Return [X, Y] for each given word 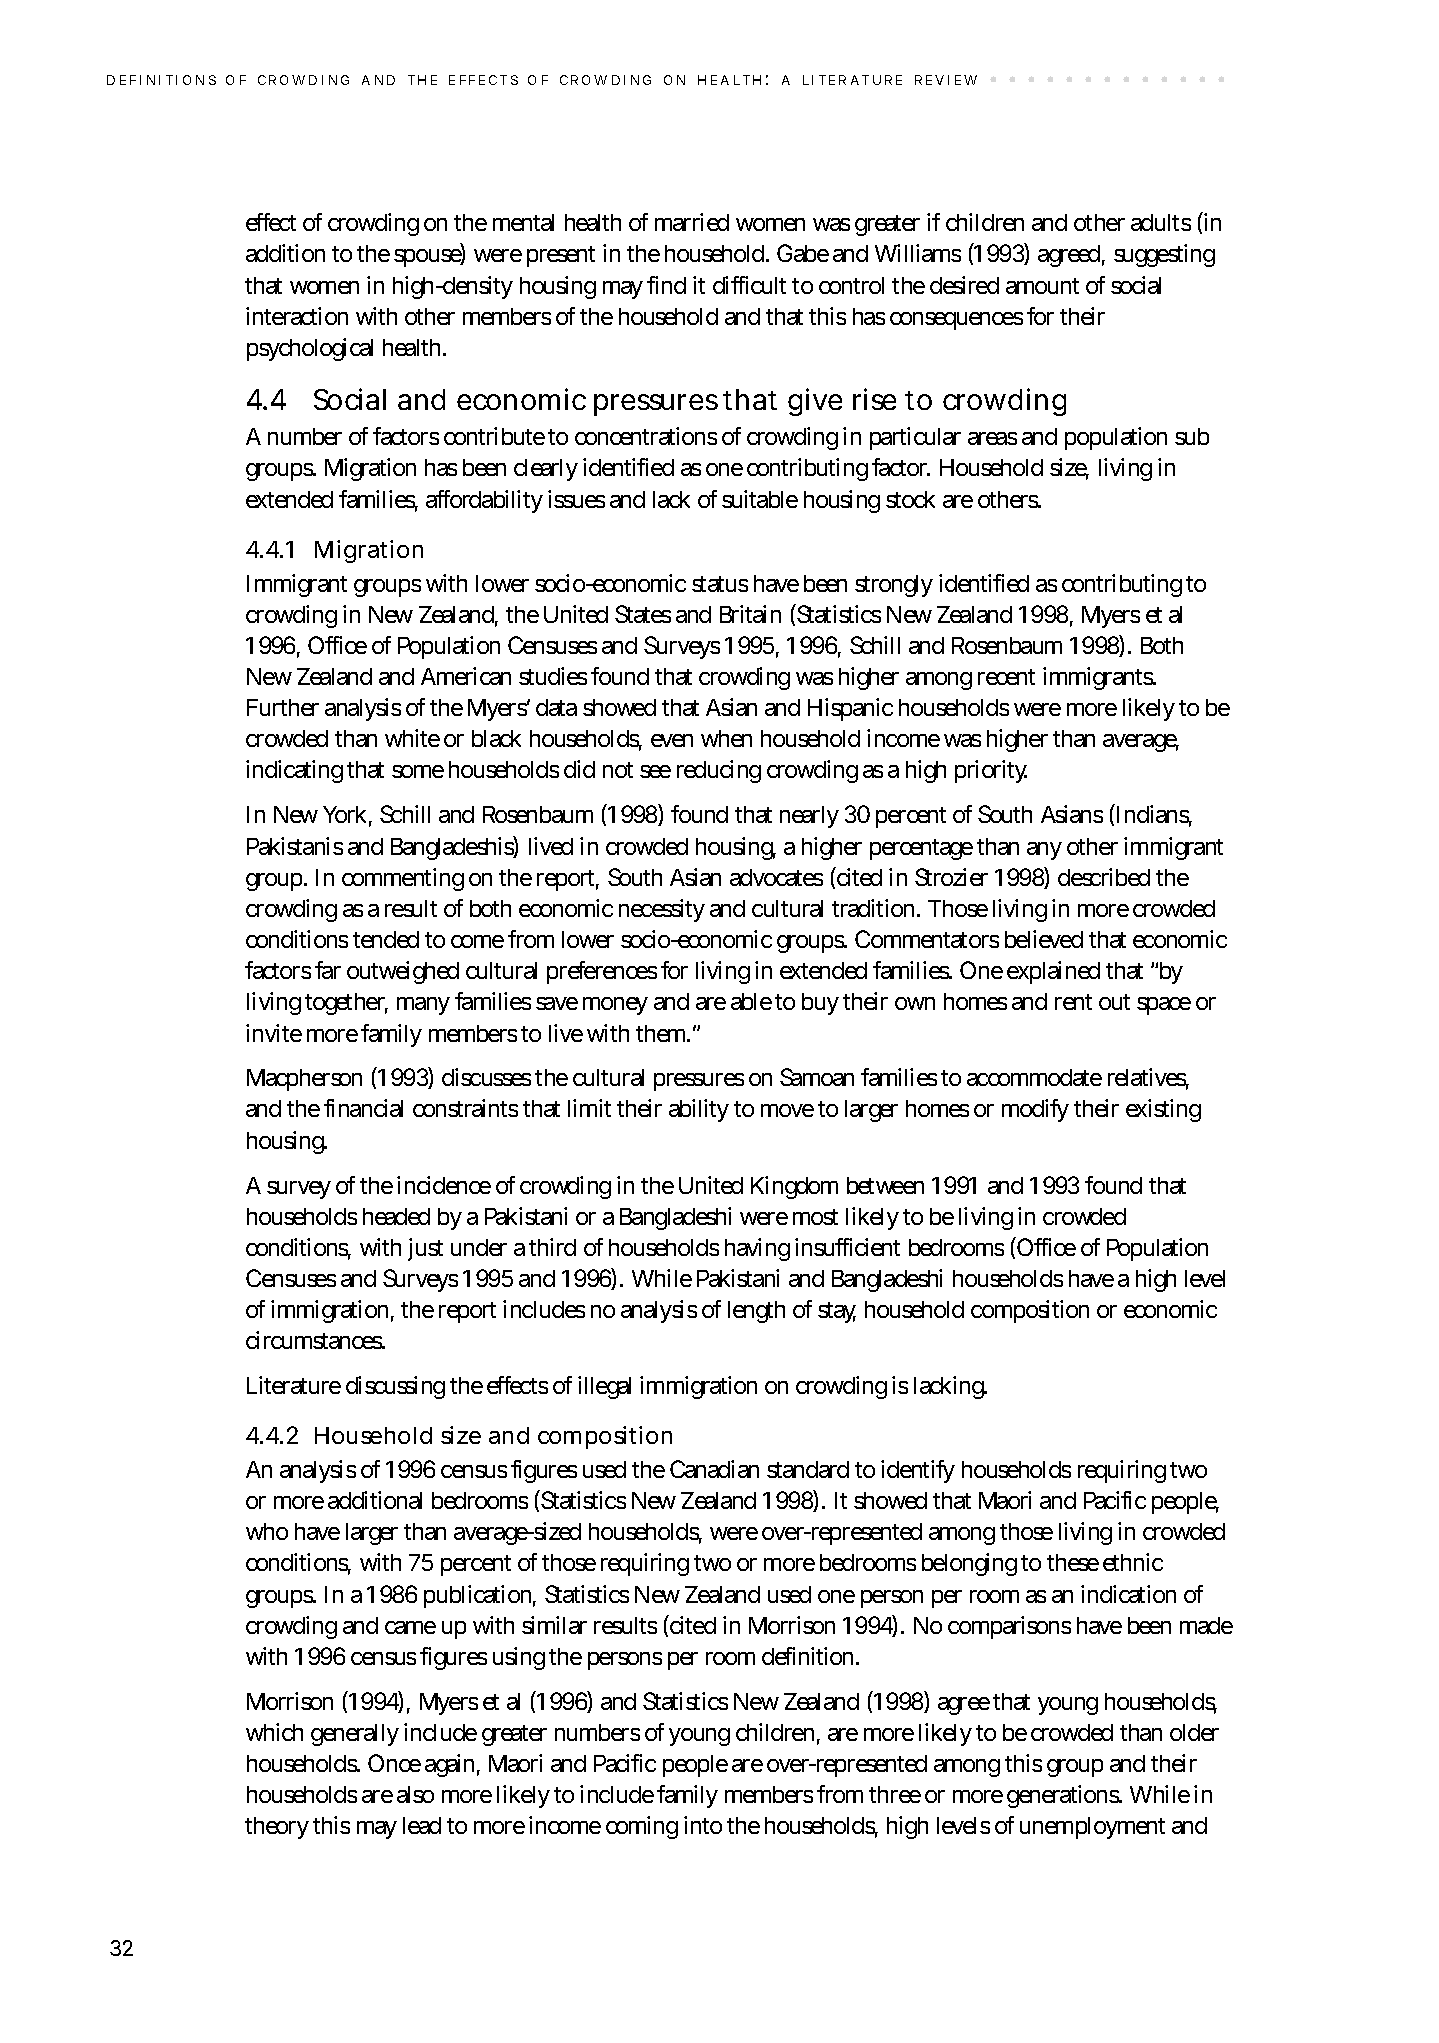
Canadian [714, 1469]
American [466, 676]
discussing [395, 1387]
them [663, 1033]
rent [1073, 1002]
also [415, 1794]
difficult [749, 285]
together [346, 1004]
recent [1006, 677]
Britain [750, 614]
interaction [297, 316]
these [1073, 1562]
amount [1042, 286]
